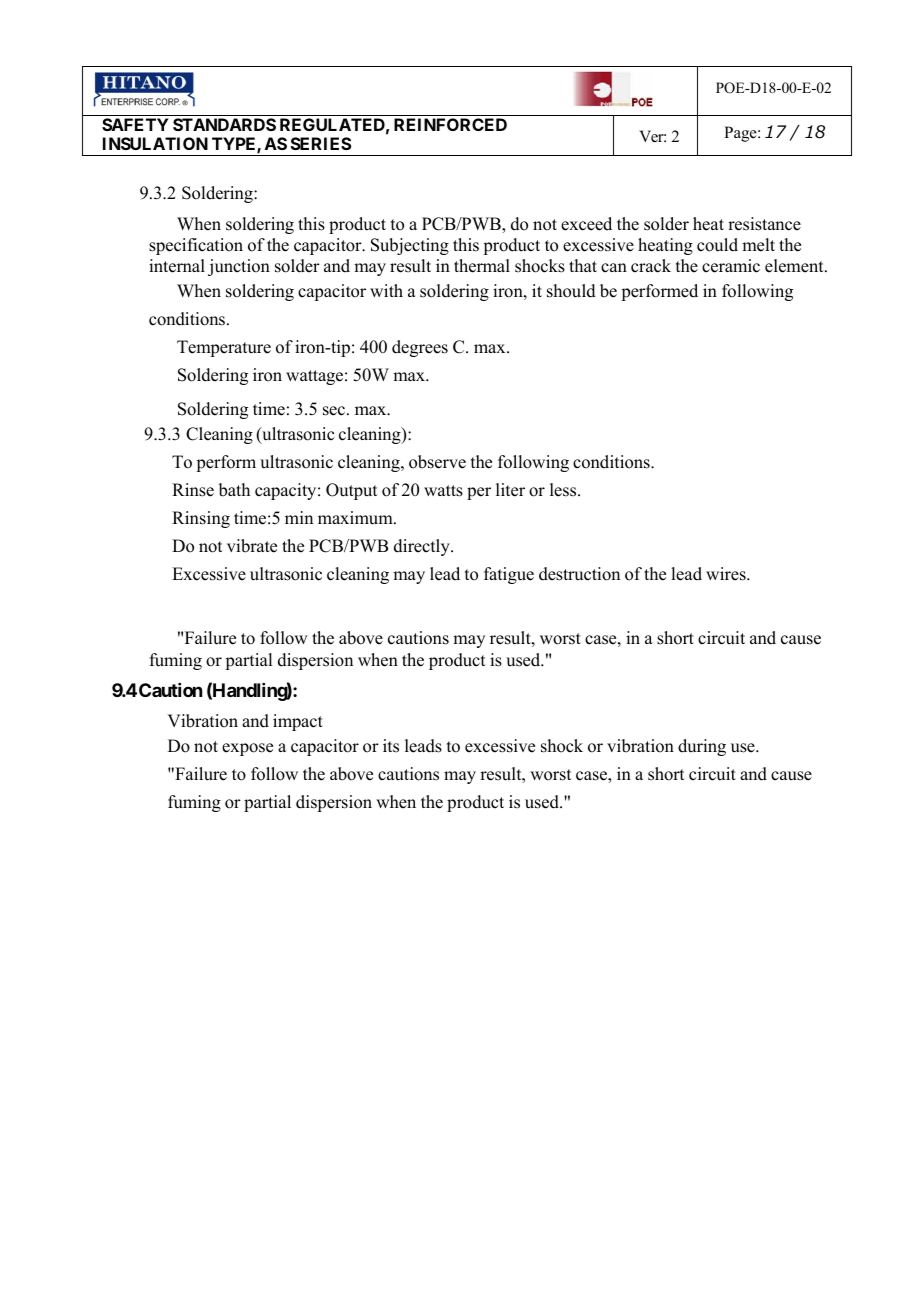 The height and width of the screenshot is (1308, 924). Describe the element at coordinates (234, 490) in the screenshot. I see `bath` at that location.
